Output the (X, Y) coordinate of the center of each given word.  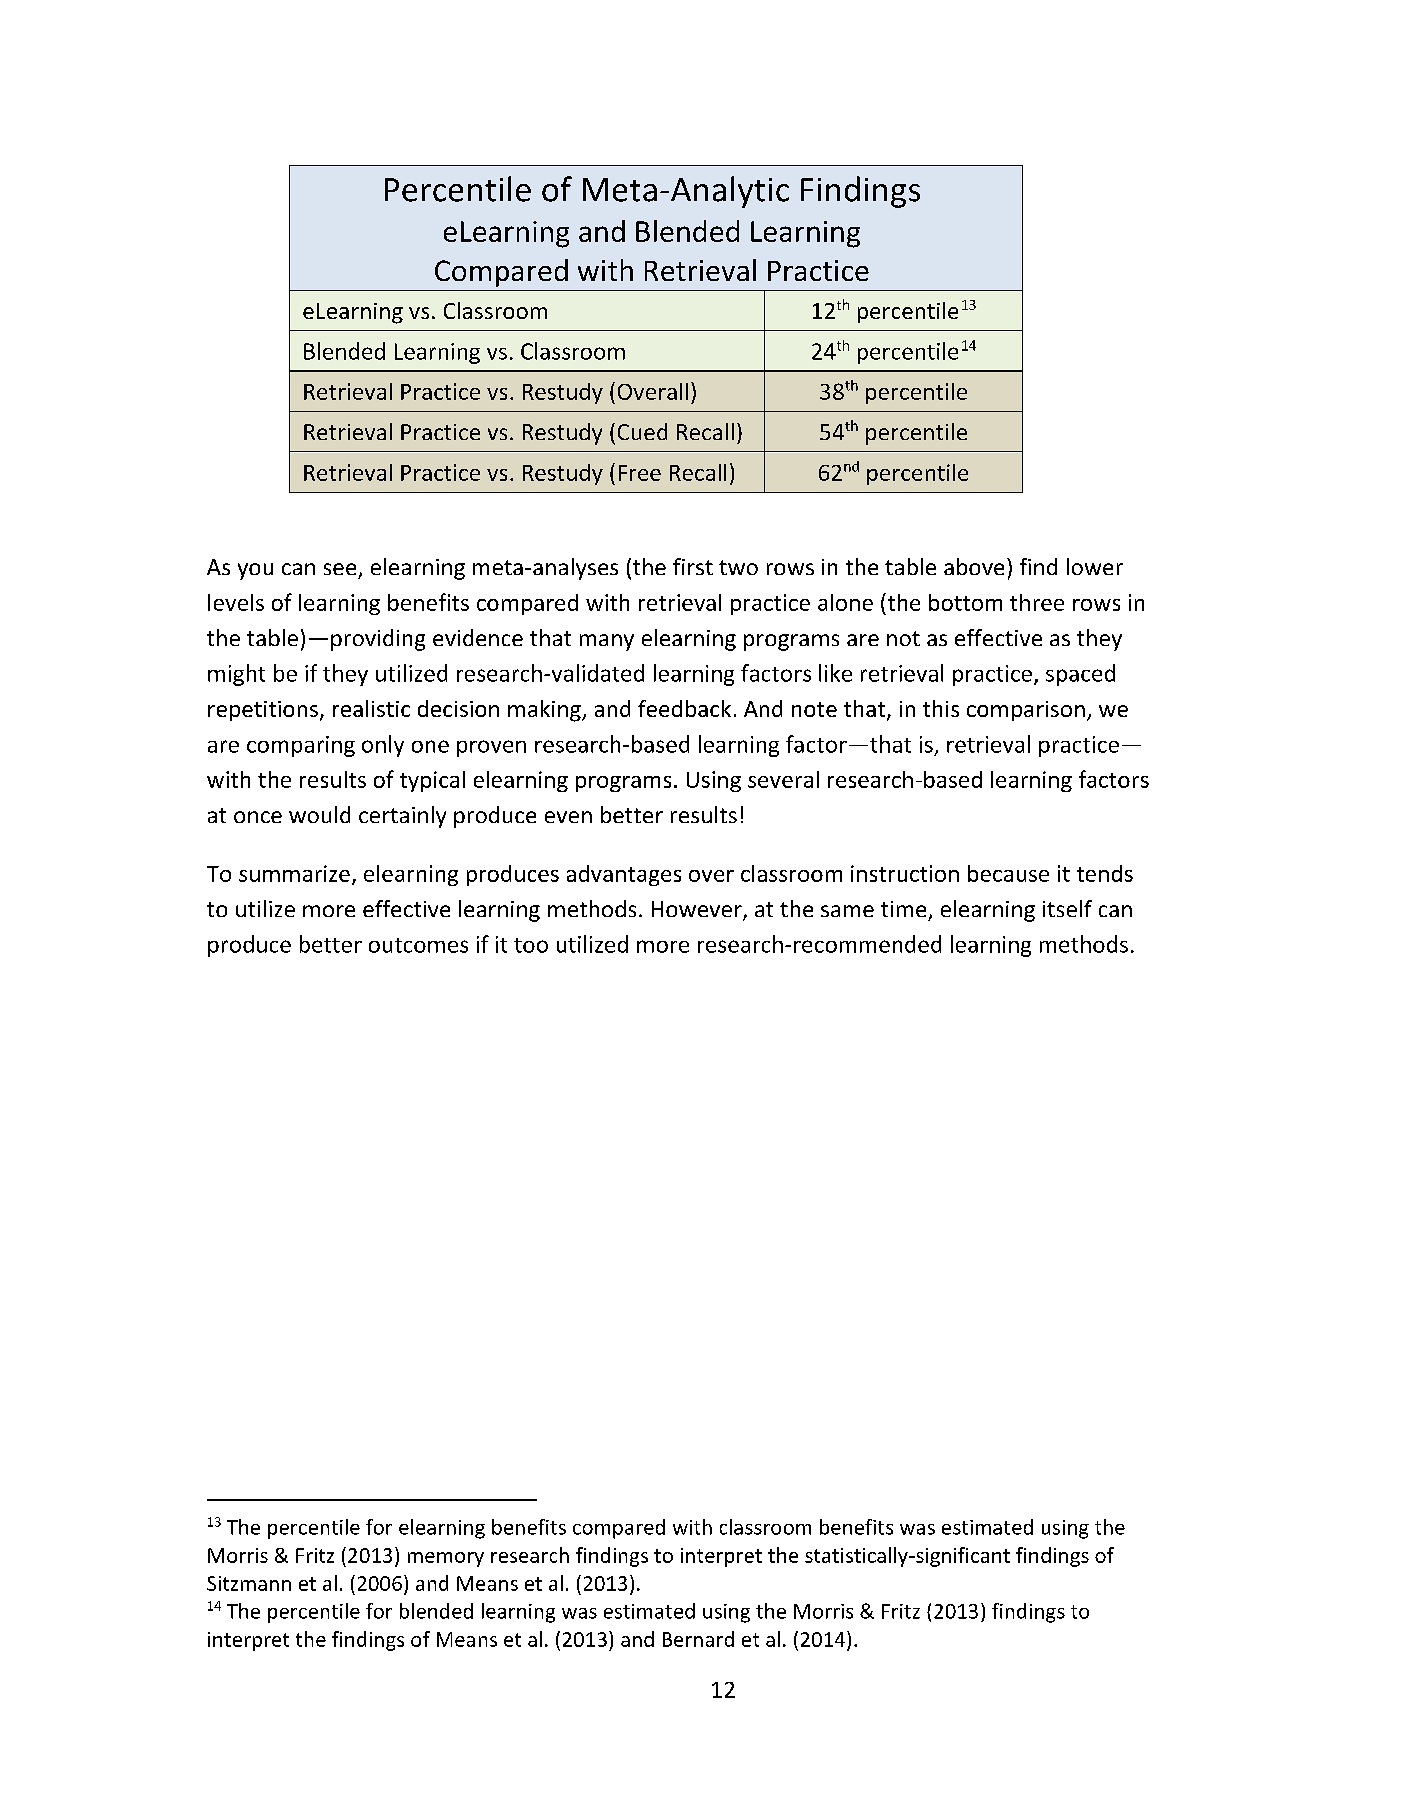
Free (640, 473)
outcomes (418, 945)
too (531, 945)
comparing (301, 746)
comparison (1026, 711)
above (974, 566)
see (340, 569)
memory (446, 1559)
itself (1067, 908)
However (698, 910)
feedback (684, 708)
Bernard (698, 1639)
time (903, 909)
